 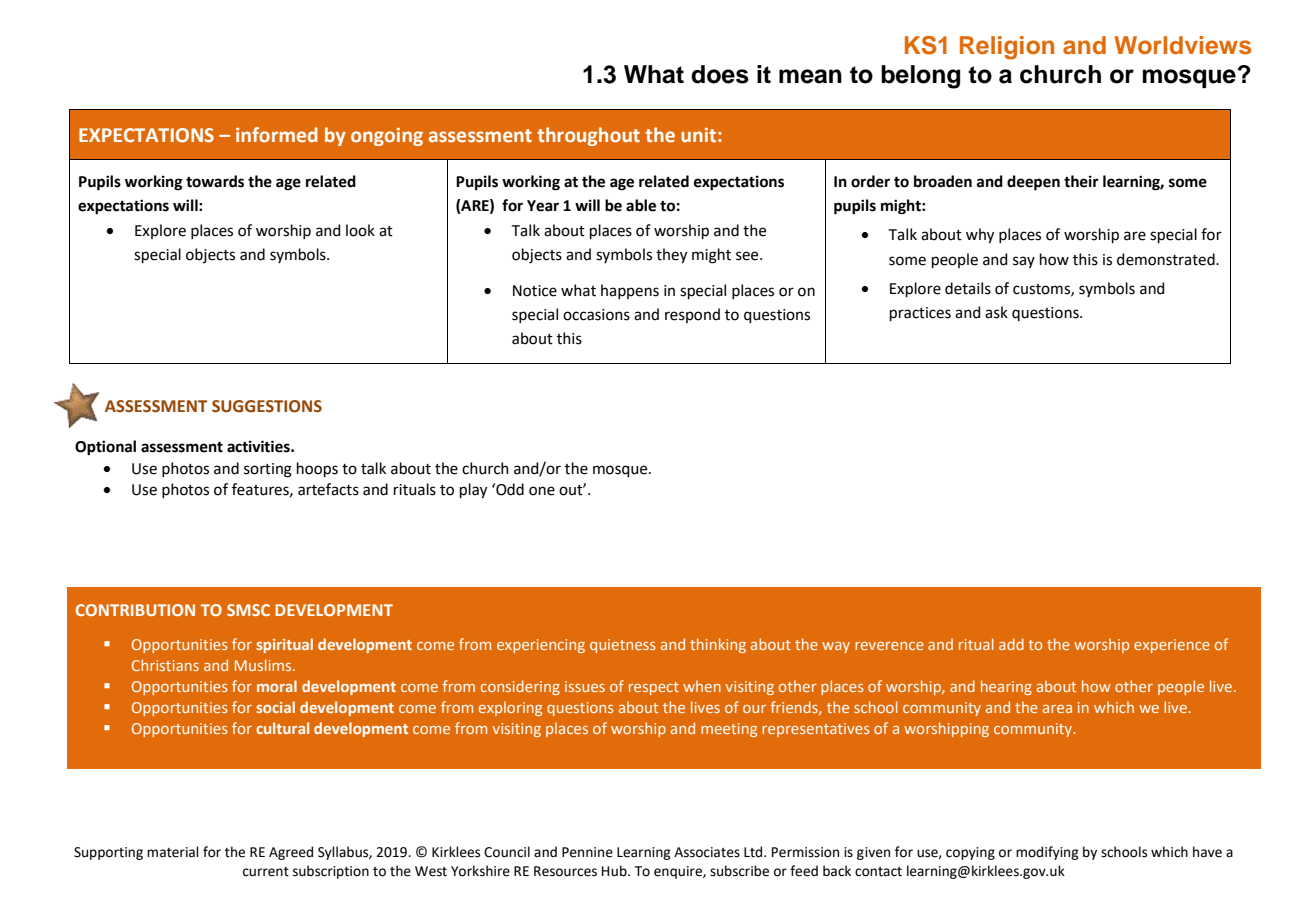 What do you see at coordinates (268, 470) in the document?
I see `sorting` at bounding box center [268, 470].
